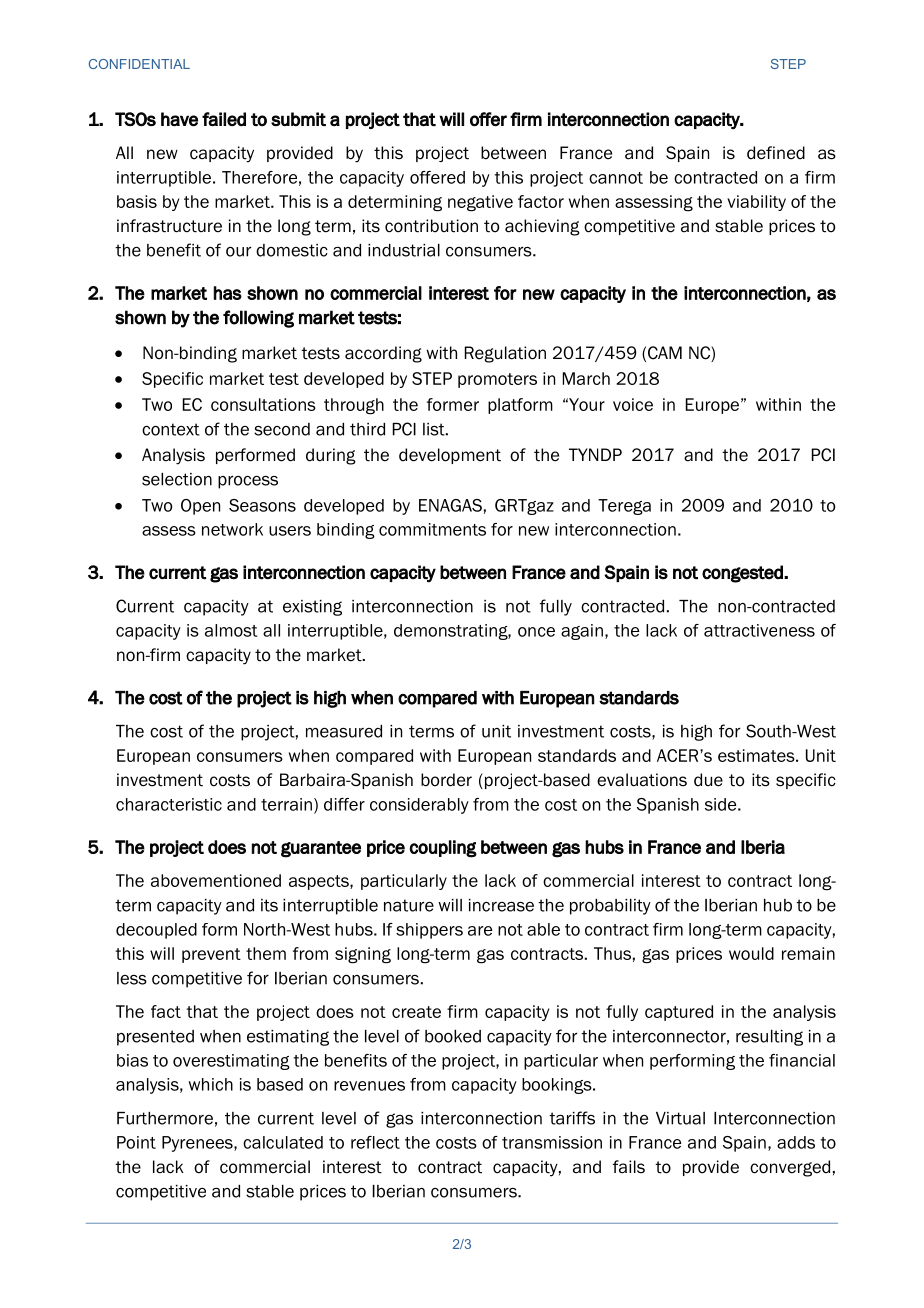  Describe the element at coordinates (759, 630) in the page. I see `attractiveness` at that location.
